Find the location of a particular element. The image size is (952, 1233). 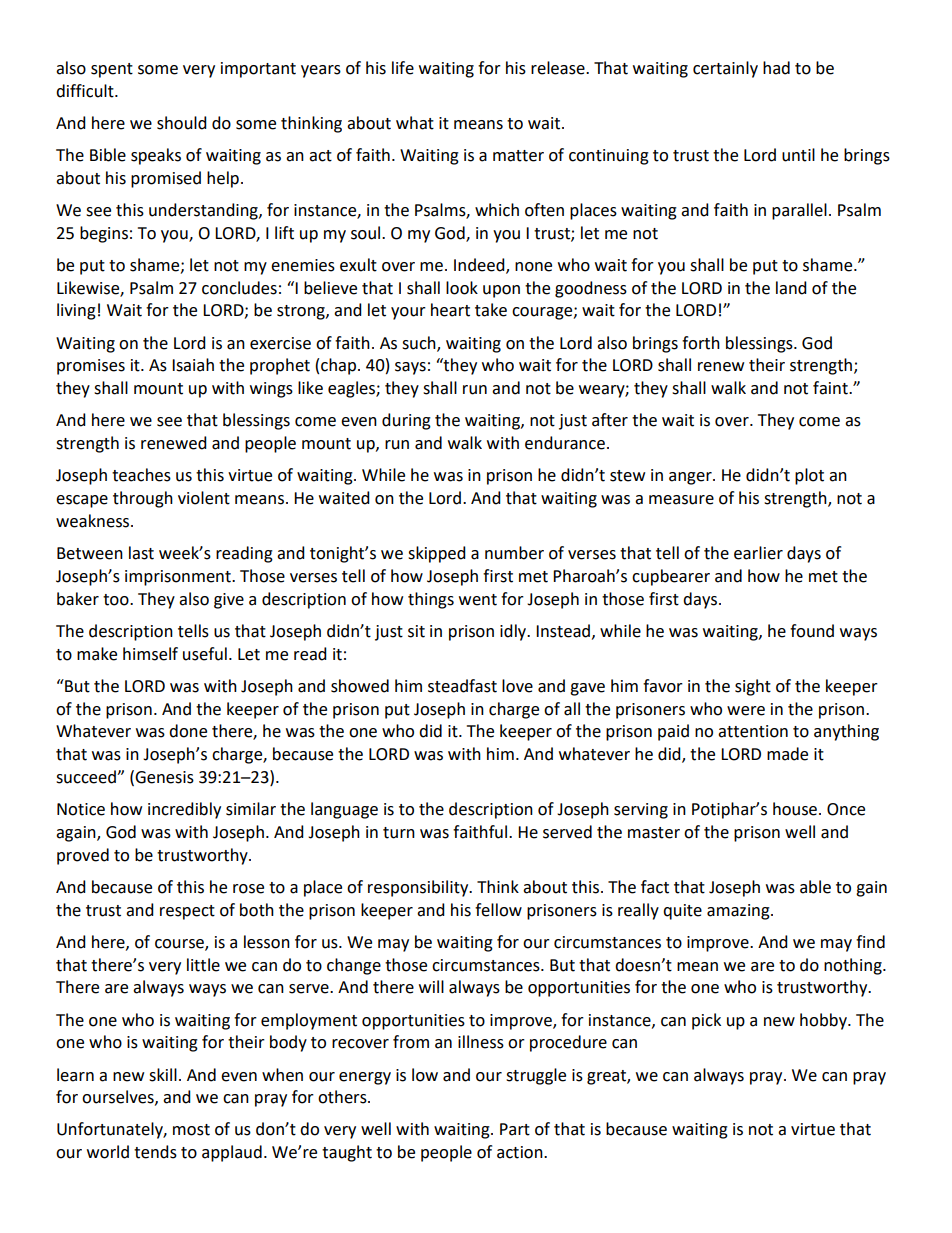

went is located at coordinates (478, 600).
